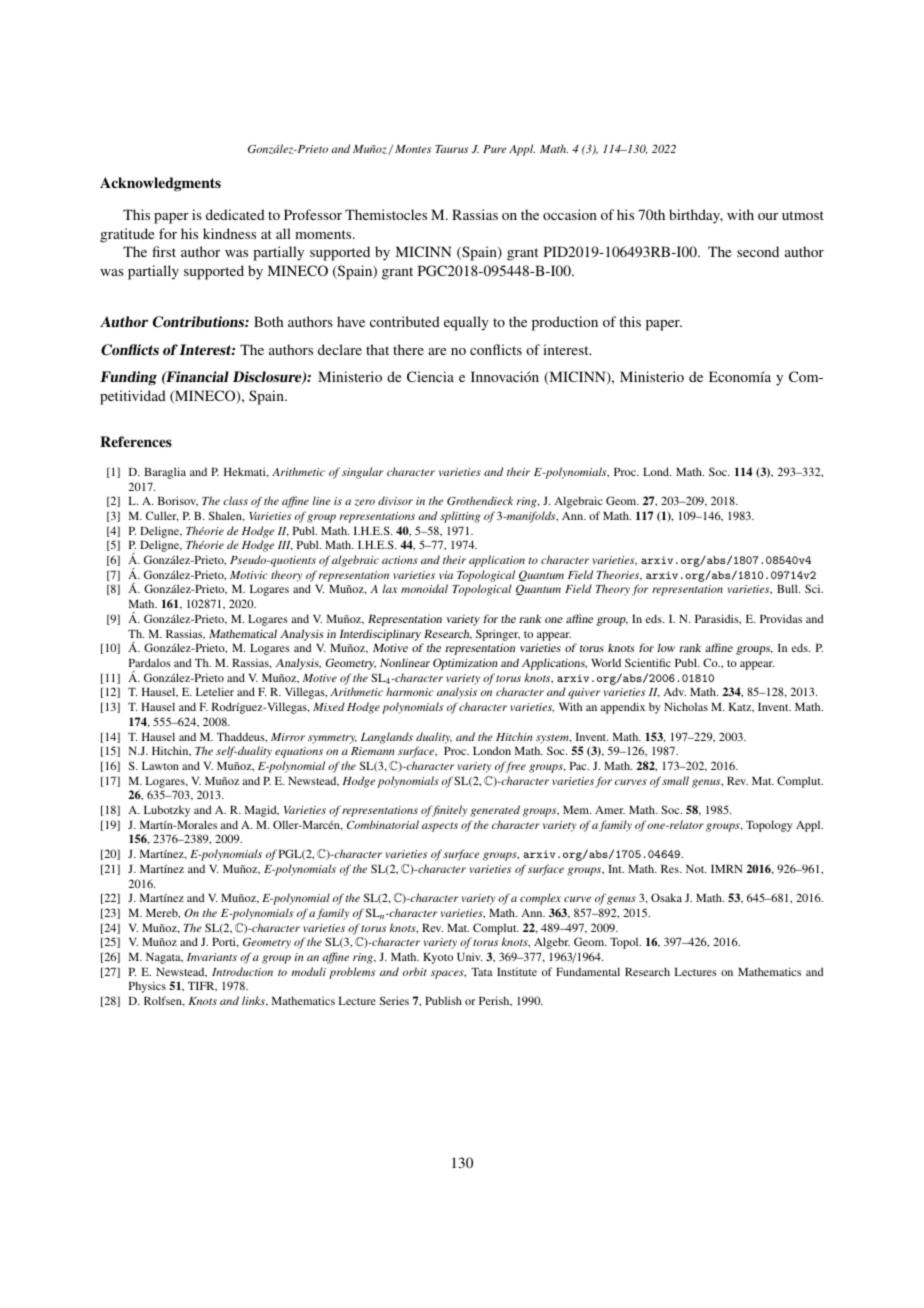 The image size is (924, 1308). Describe the element at coordinates (481, 972) in the screenshot. I see `Tata` at that location.
